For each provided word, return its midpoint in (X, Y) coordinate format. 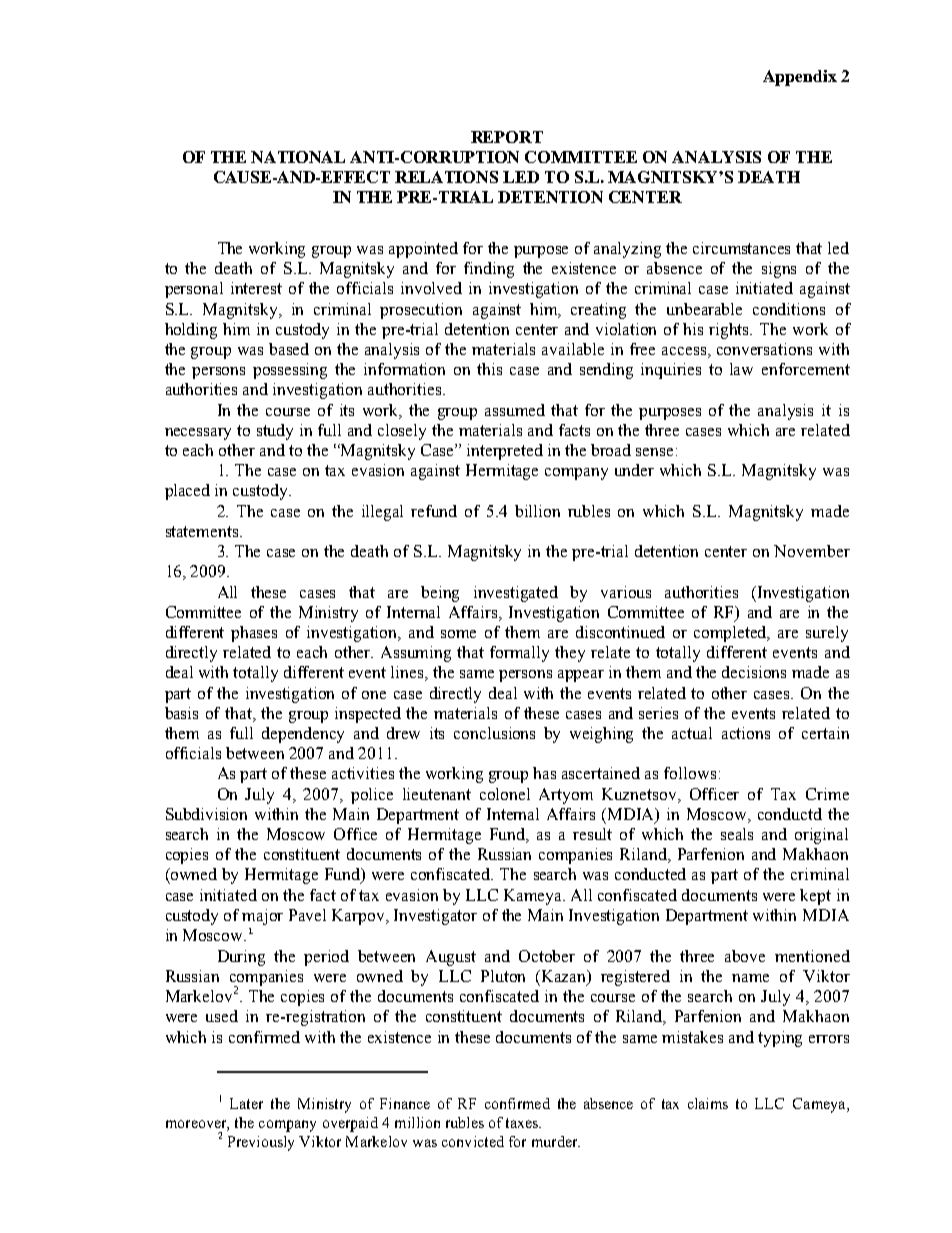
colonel (505, 794)
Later (246, 1103)
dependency (303, 735)
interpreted (505, 452)
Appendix (800, 78)
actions (746, 733)
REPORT (507, 137)
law (741, 369)
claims (708, 1103)
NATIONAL (298, 157)
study (275, 432)
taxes (523, 1123)
